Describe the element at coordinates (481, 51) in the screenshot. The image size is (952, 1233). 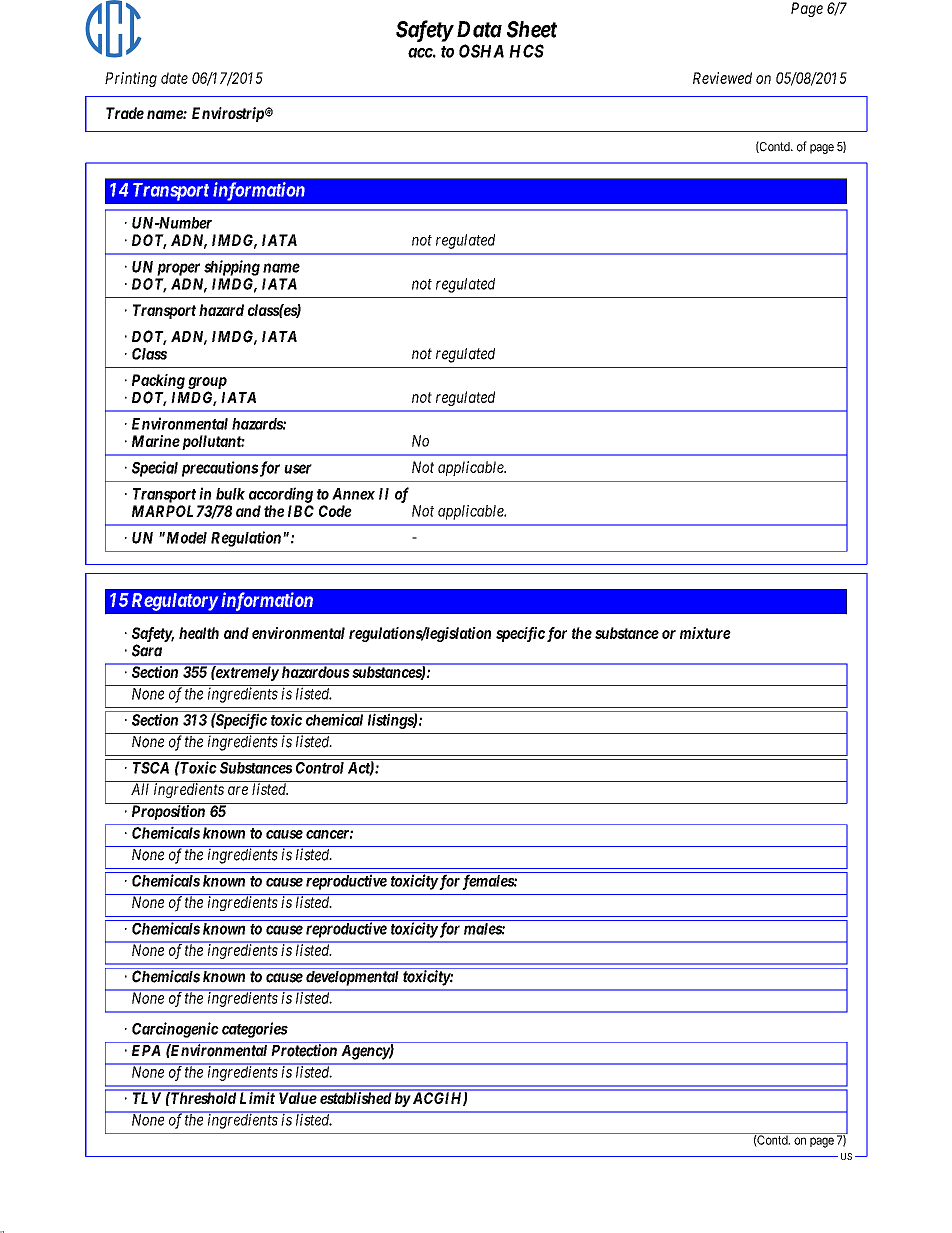
I see `OSHA` at that location.
